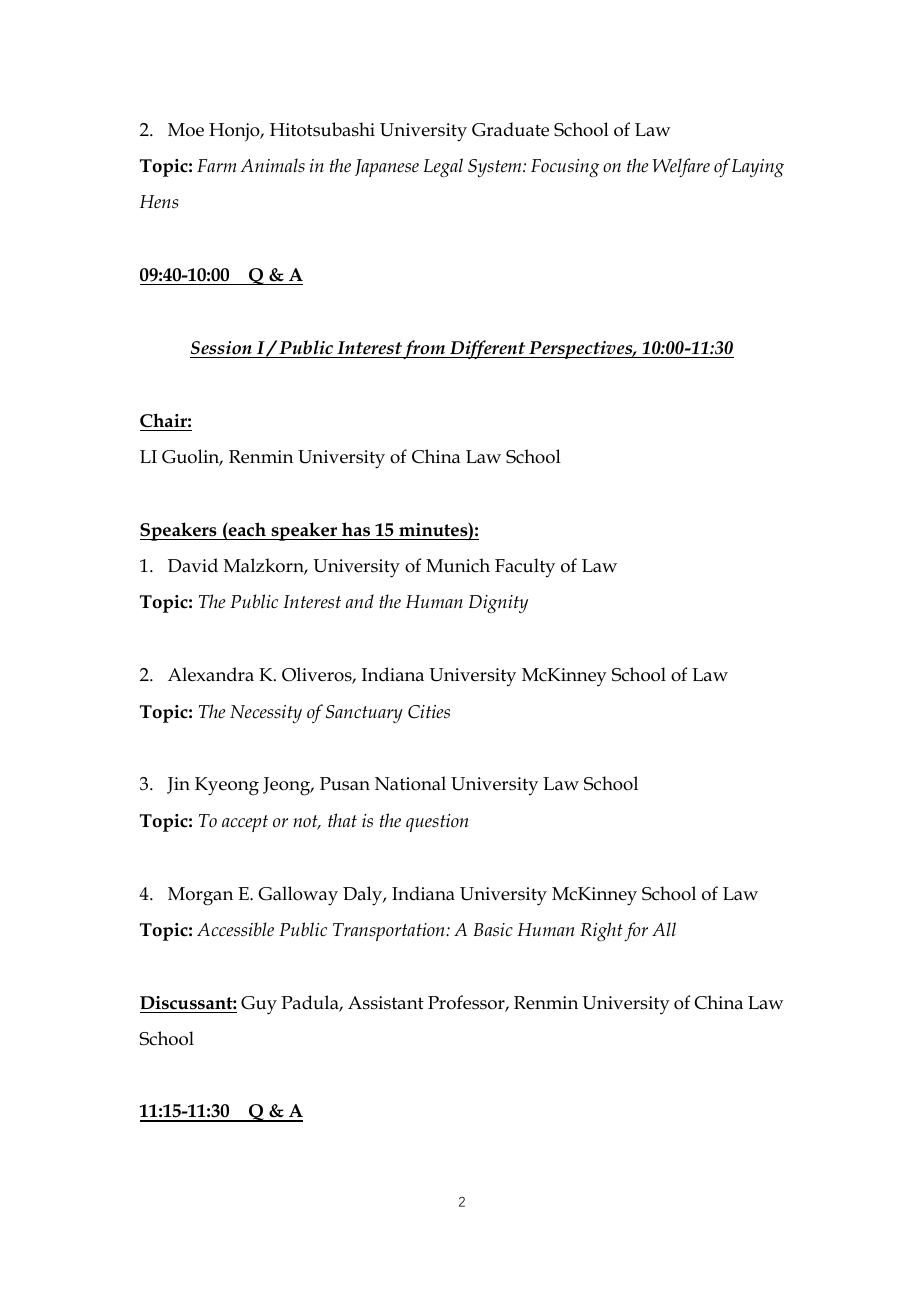 This page has width=924, height=1308. I want to click on Session, so click(221, 348).
